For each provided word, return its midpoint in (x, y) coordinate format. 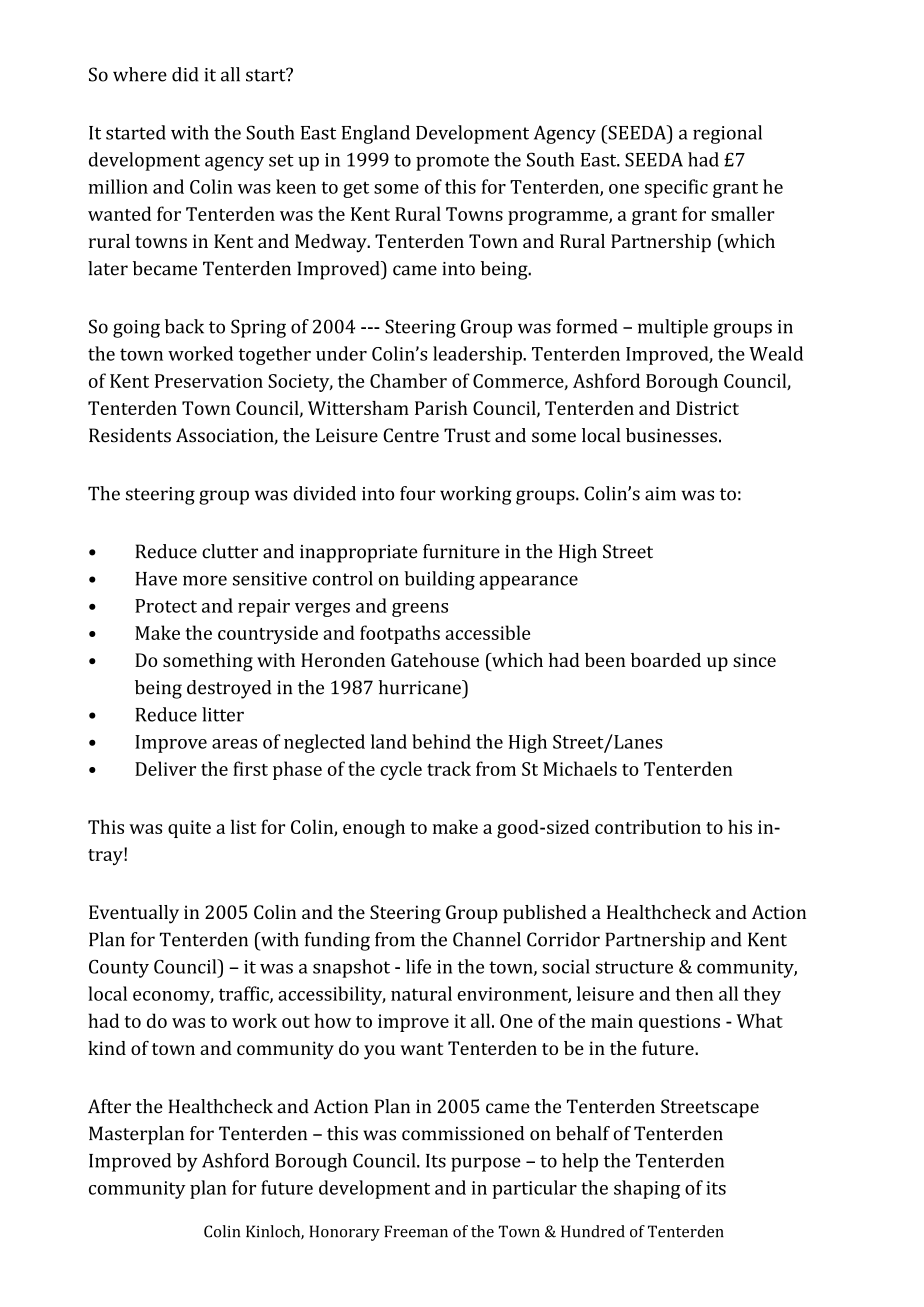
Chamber (408, 380)
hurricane (421, 687)
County (119, 969)
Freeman (416, 1231)
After (109, 1106)
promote (452, 162)
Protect (166, 606)
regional (727, 134)
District (707, 408)
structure (634, 967)
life (418, 966)
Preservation (209, 381)
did (185, 74)
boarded (666, 660)
